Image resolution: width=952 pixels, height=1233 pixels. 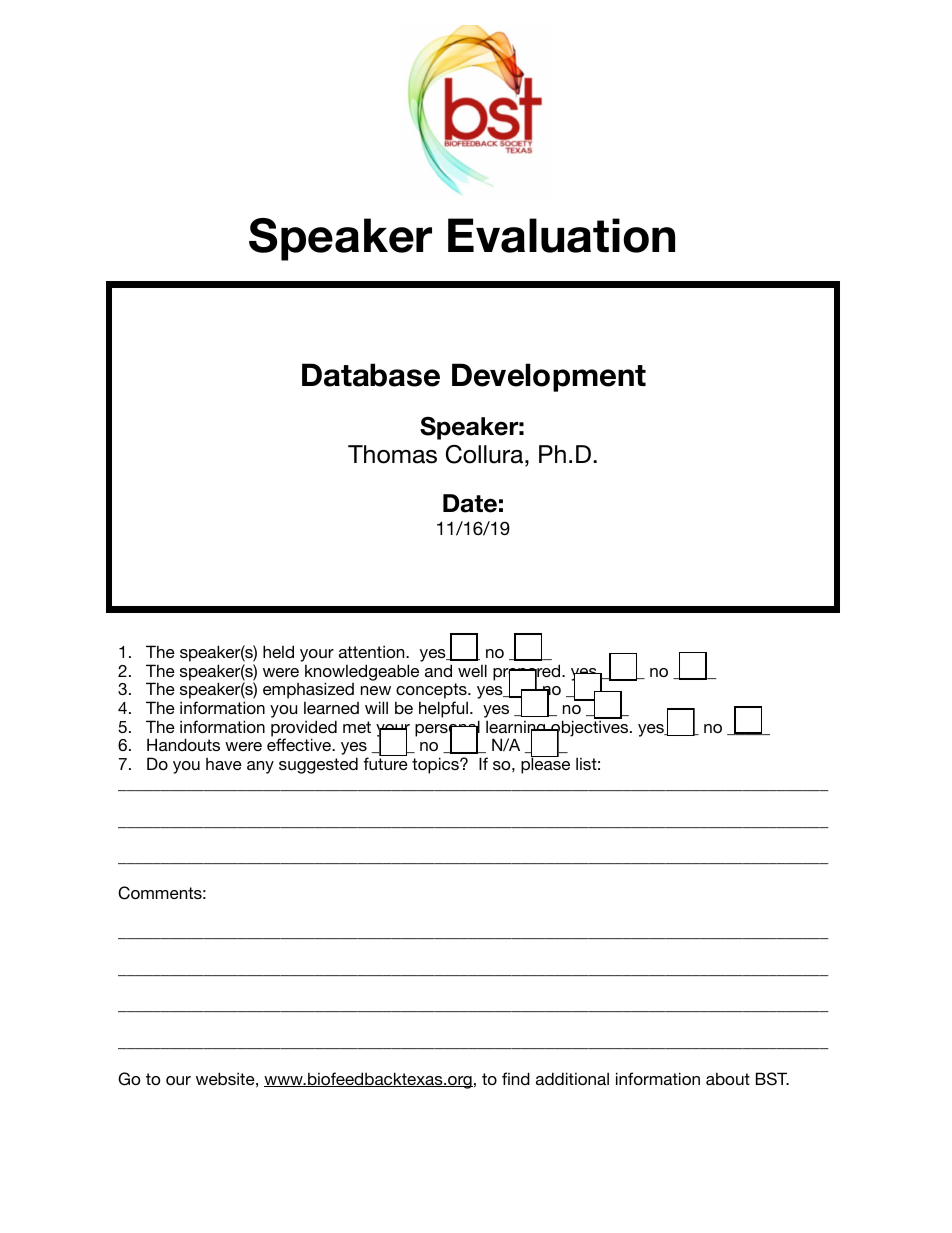 What do you see at coordinates (392, 454) in the document?
I see `Thomas` at bounding box center [392, 454].
